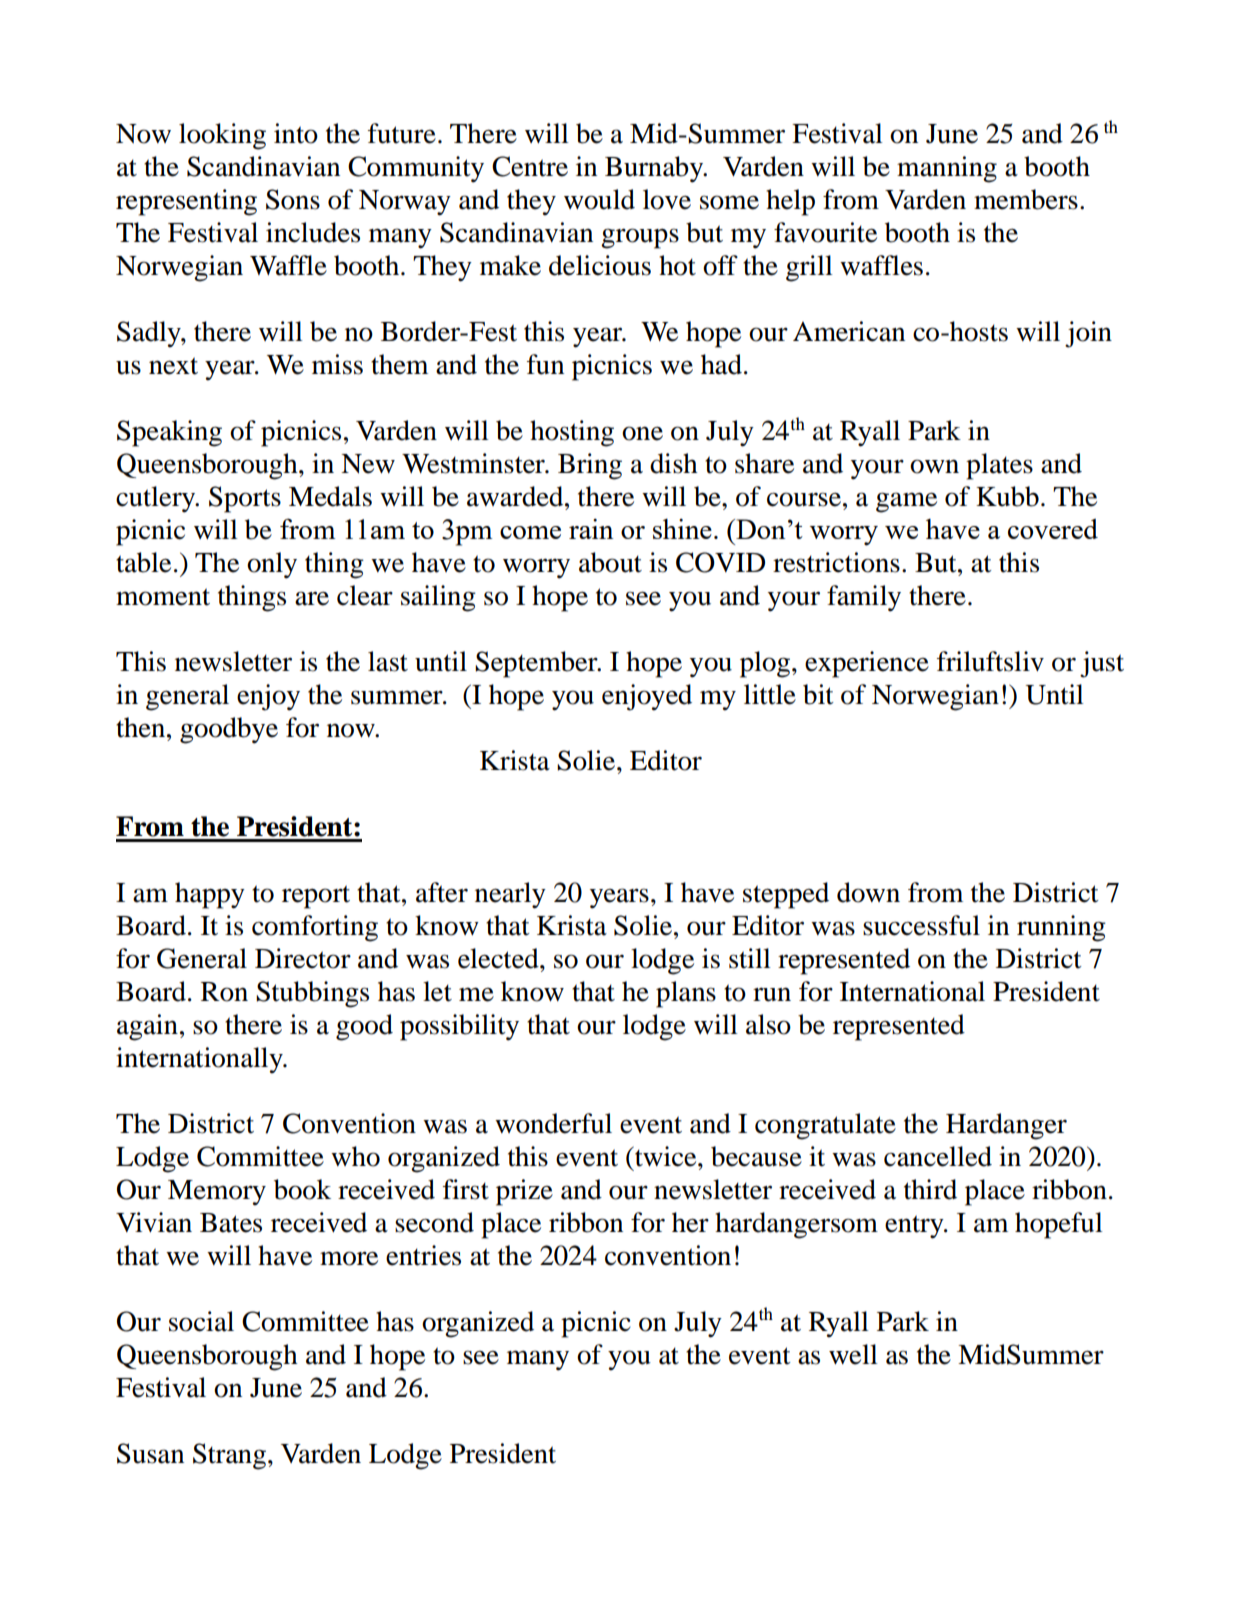 This page has height=1623, width=1254. Describe the element at coordinates (229, 1456) in the page. I see `Strang` at that location.
